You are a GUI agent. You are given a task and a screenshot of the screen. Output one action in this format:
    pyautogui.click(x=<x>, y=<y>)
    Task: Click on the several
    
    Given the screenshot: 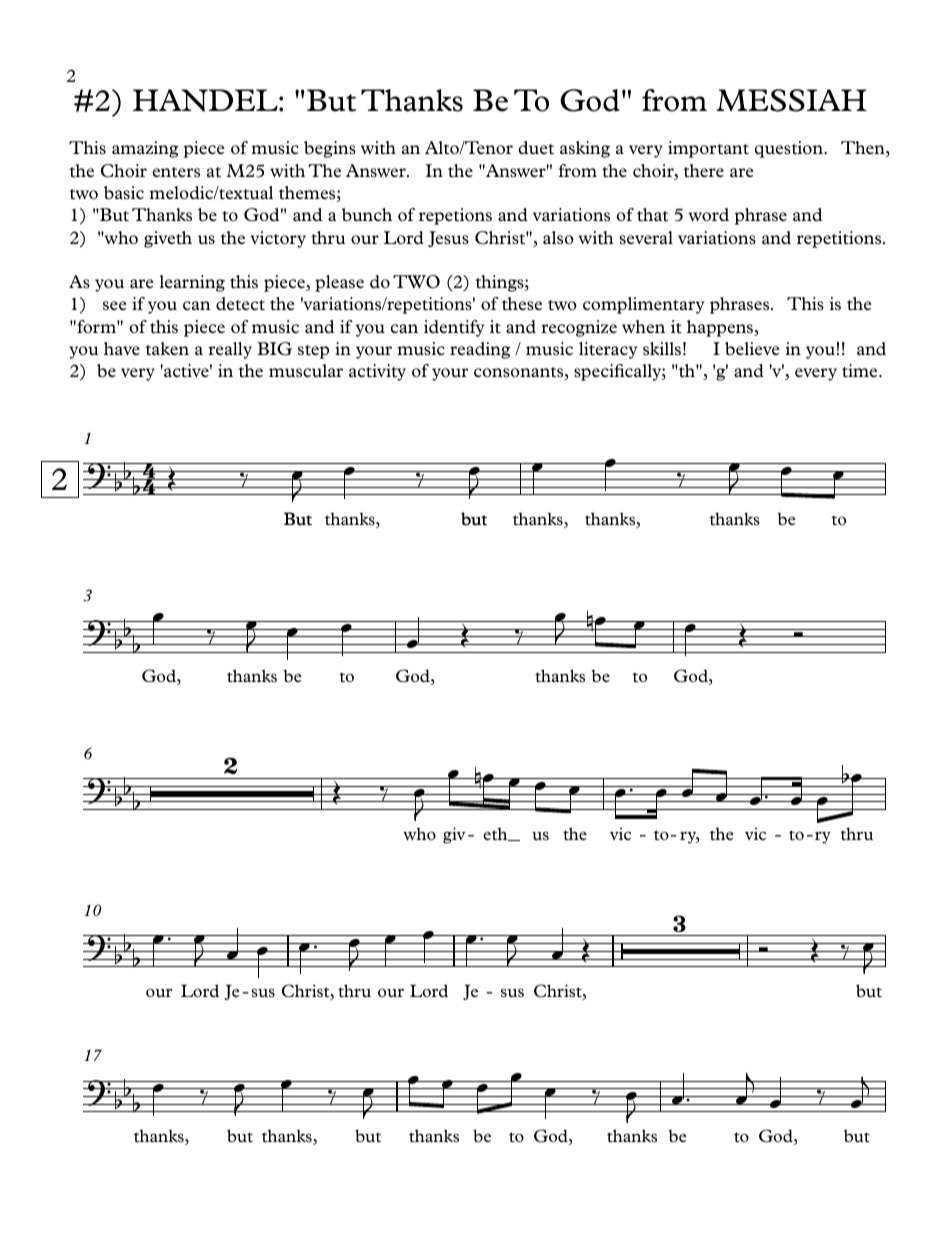 What is the action you would take?
    pyautogui.click(x=646, y=238)
